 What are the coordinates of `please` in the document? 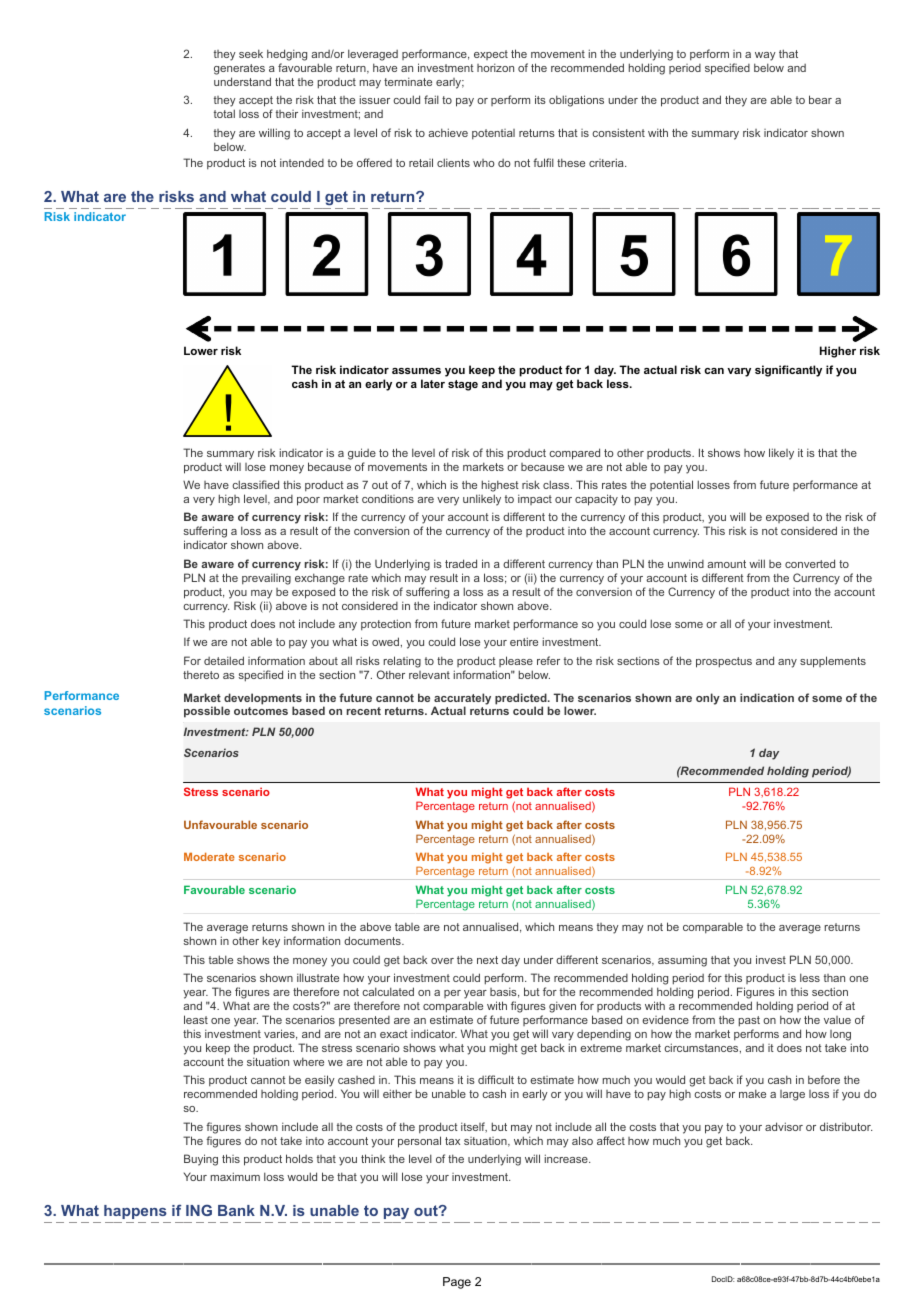 It's located at (516, 661).
